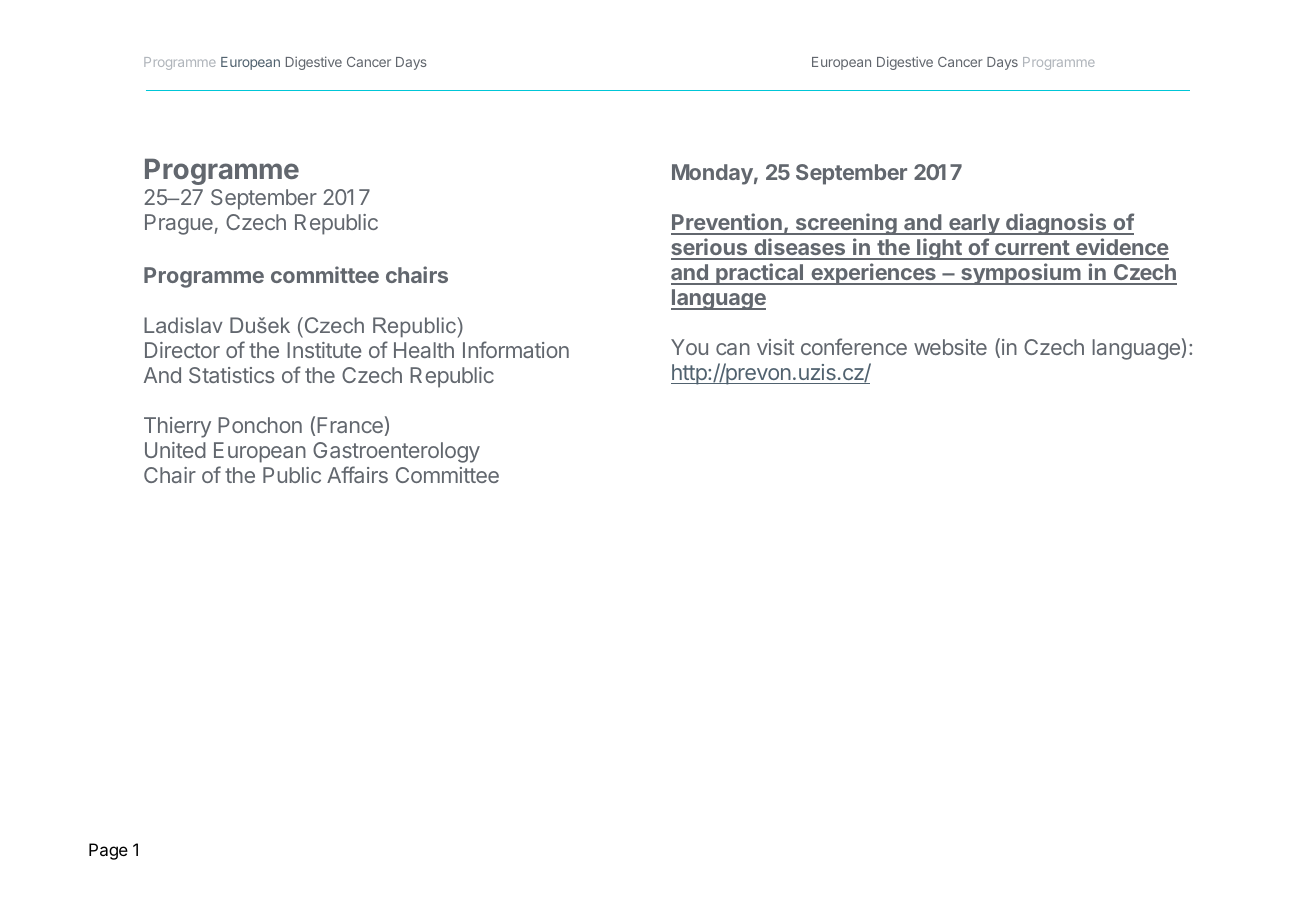  What do you see at coordinates (950, 347) in the screenshot?
I see `website` at bounding box center [950, 347].
